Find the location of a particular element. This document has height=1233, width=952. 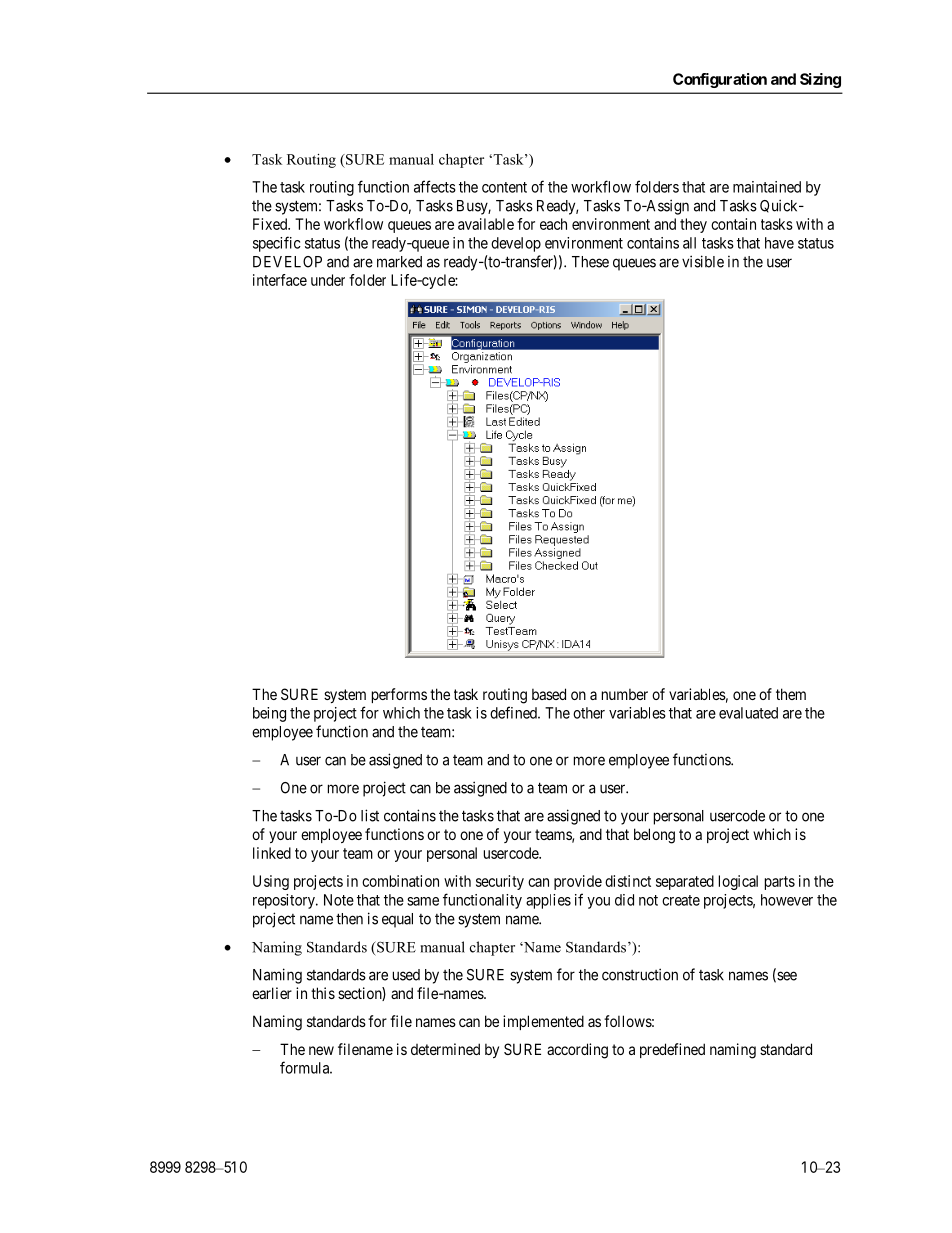

provide is located at coordinates (578, 882).
